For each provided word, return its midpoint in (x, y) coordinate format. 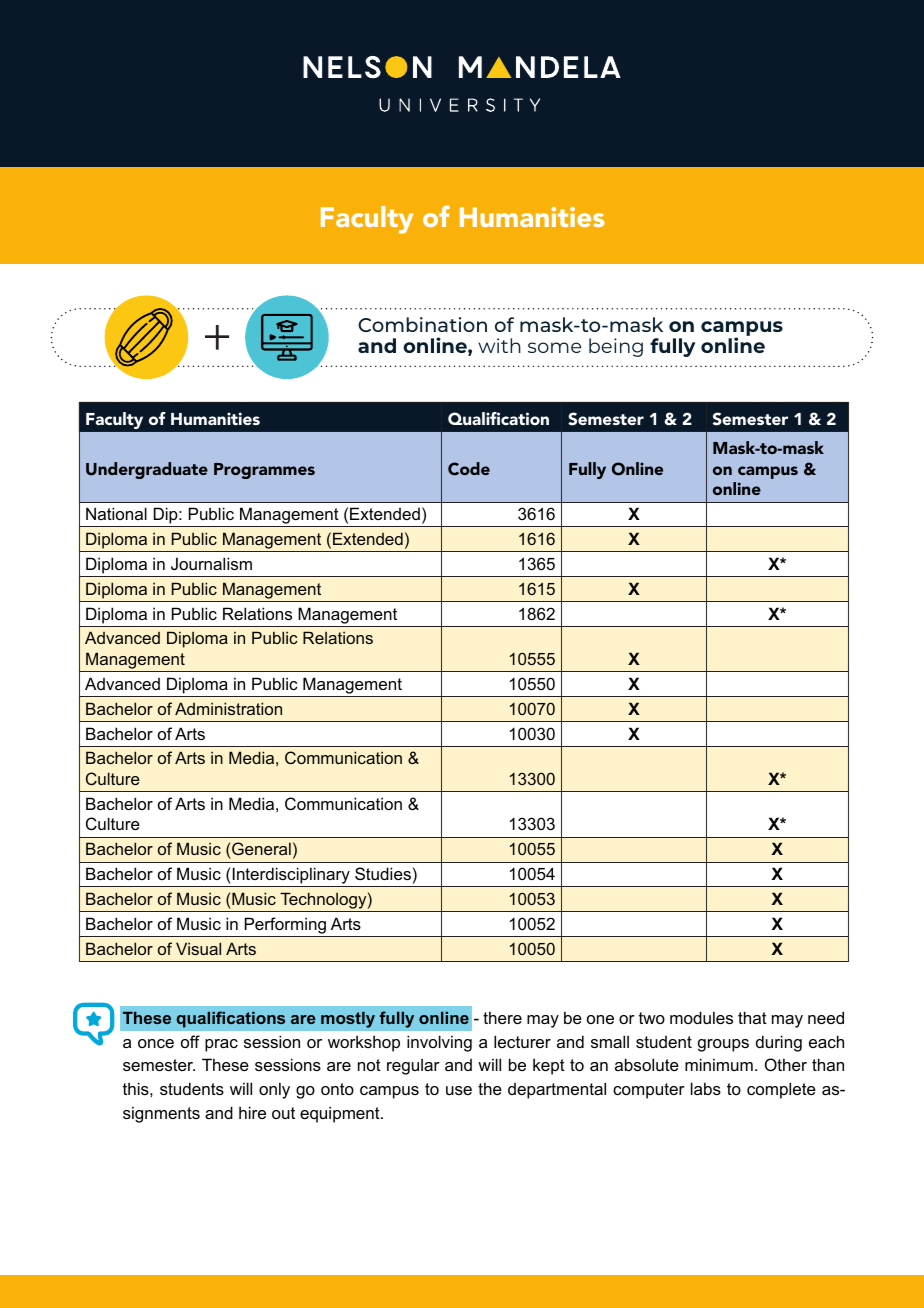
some (554, 347)
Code (469, 469)
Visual (198, 948)
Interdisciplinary (291, 877)
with (499, 345)
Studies (383, 873)
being (616, 347)
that (752, 1017)
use (459, 1090)
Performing (285, 925)
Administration (228, 708)
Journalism (211, 563)
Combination (422, 324)
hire (252, 1112)
